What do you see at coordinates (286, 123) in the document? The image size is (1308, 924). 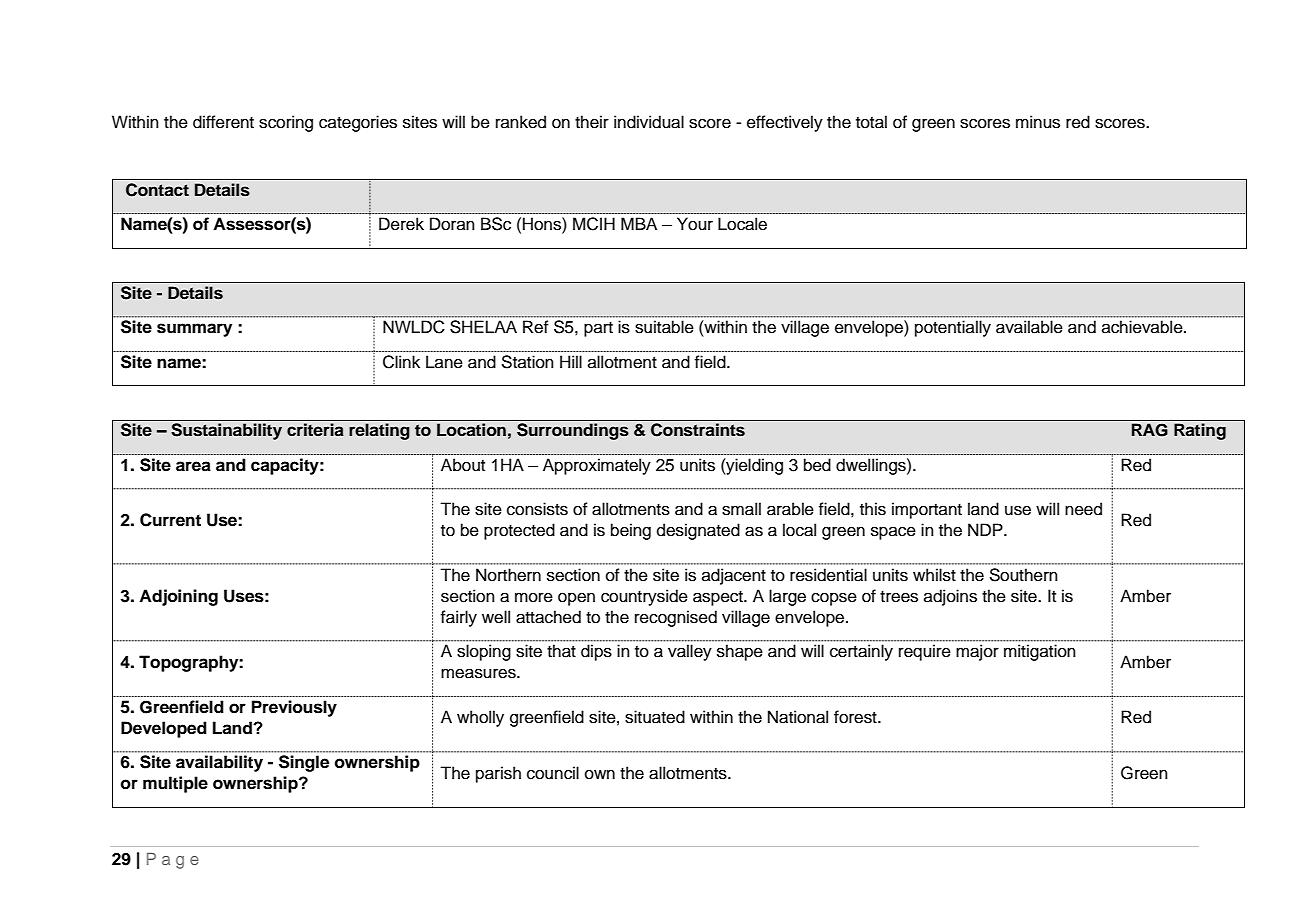 I see `scoring` at bounding box center [286, 123].
